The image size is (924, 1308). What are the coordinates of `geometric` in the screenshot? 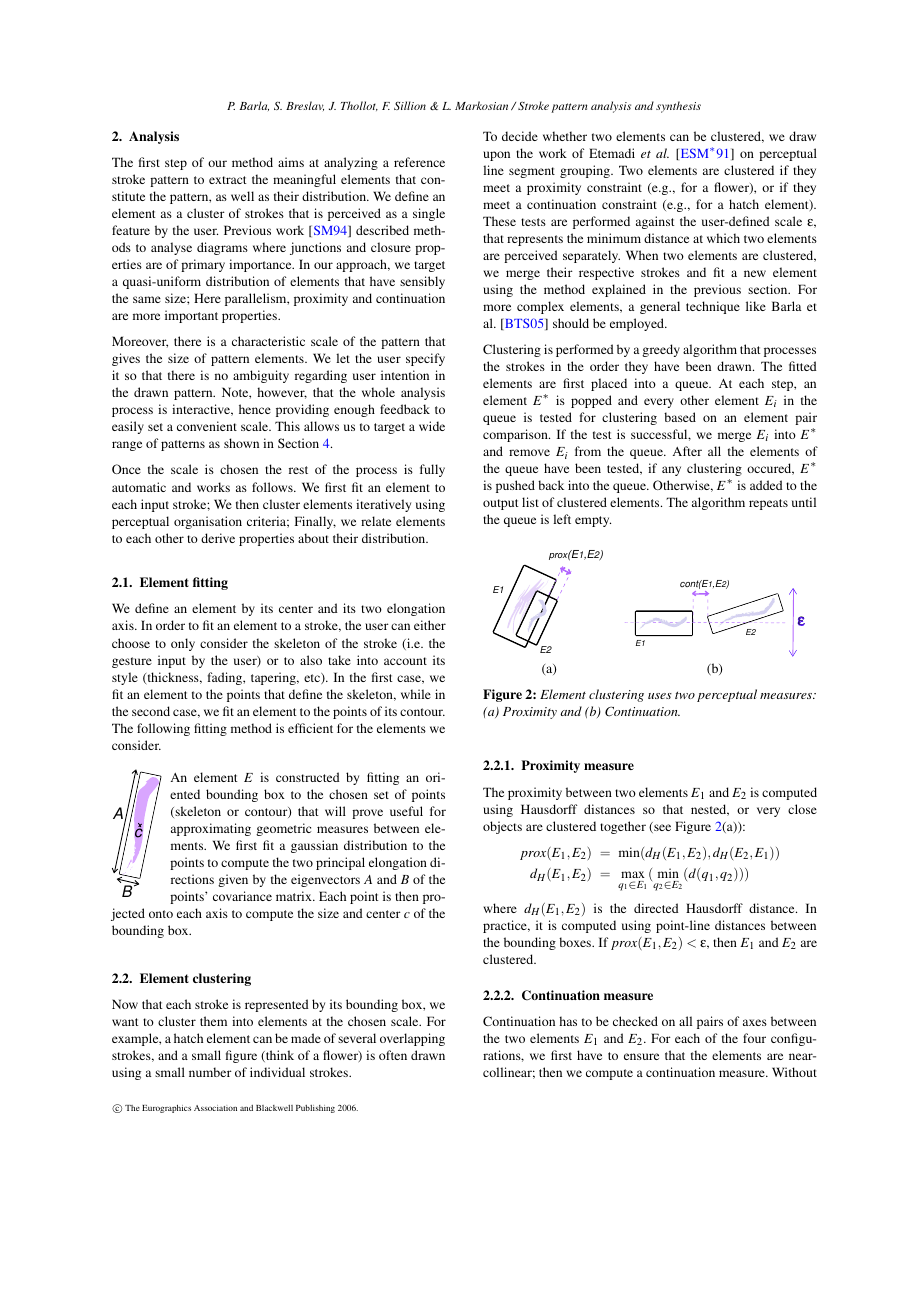 It's located at (283, 829).
